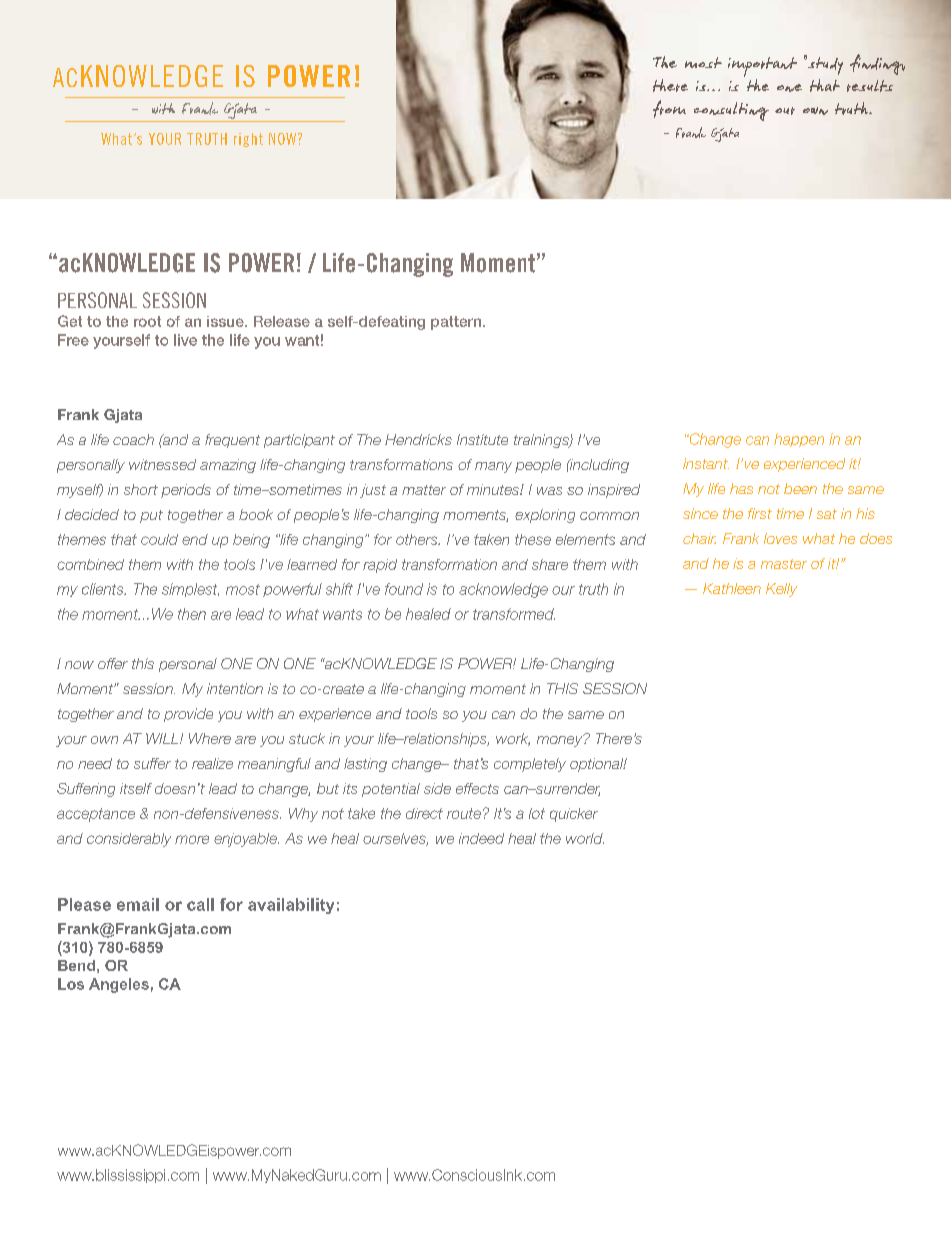  What do you see at coordinates (457, 323) in the screenshot?
I see `pattern` at bounding box center [457, 323].
